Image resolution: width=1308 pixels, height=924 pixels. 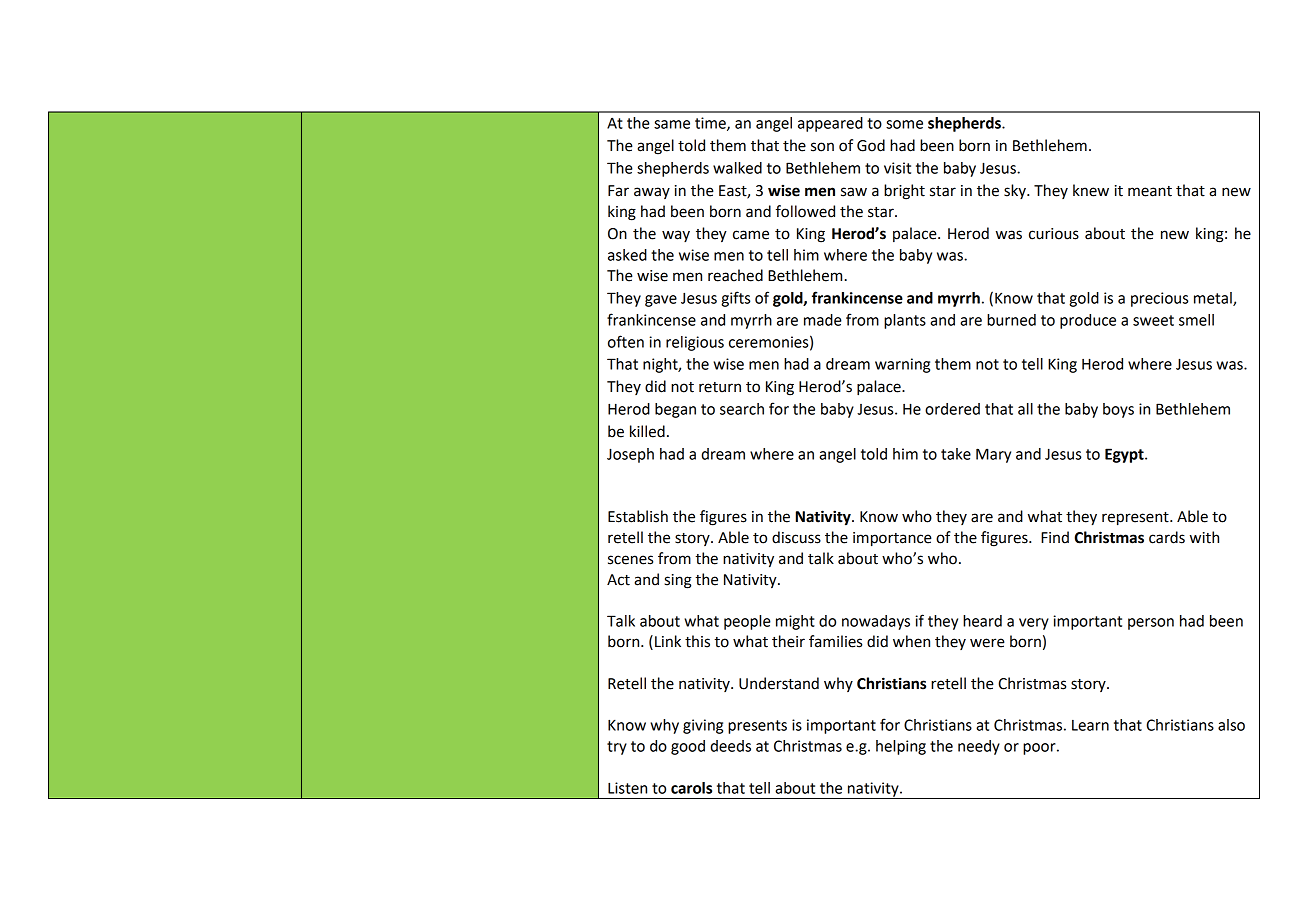 I want to click on some, so click(x=904, y=124).
